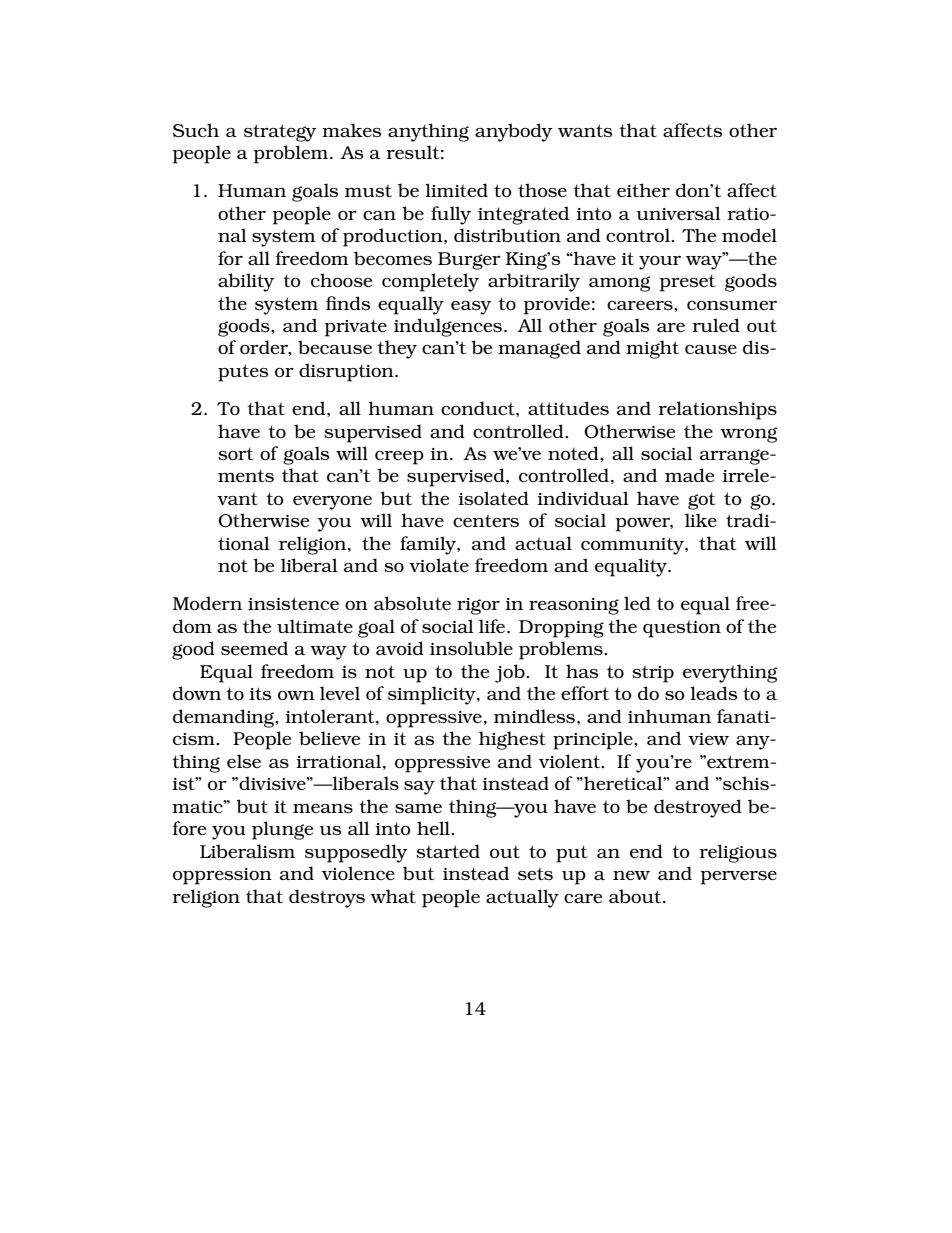  What do you see at coordinates (448, 851) in the screenshot?
I see `started` at bounding box center [448, 851].
